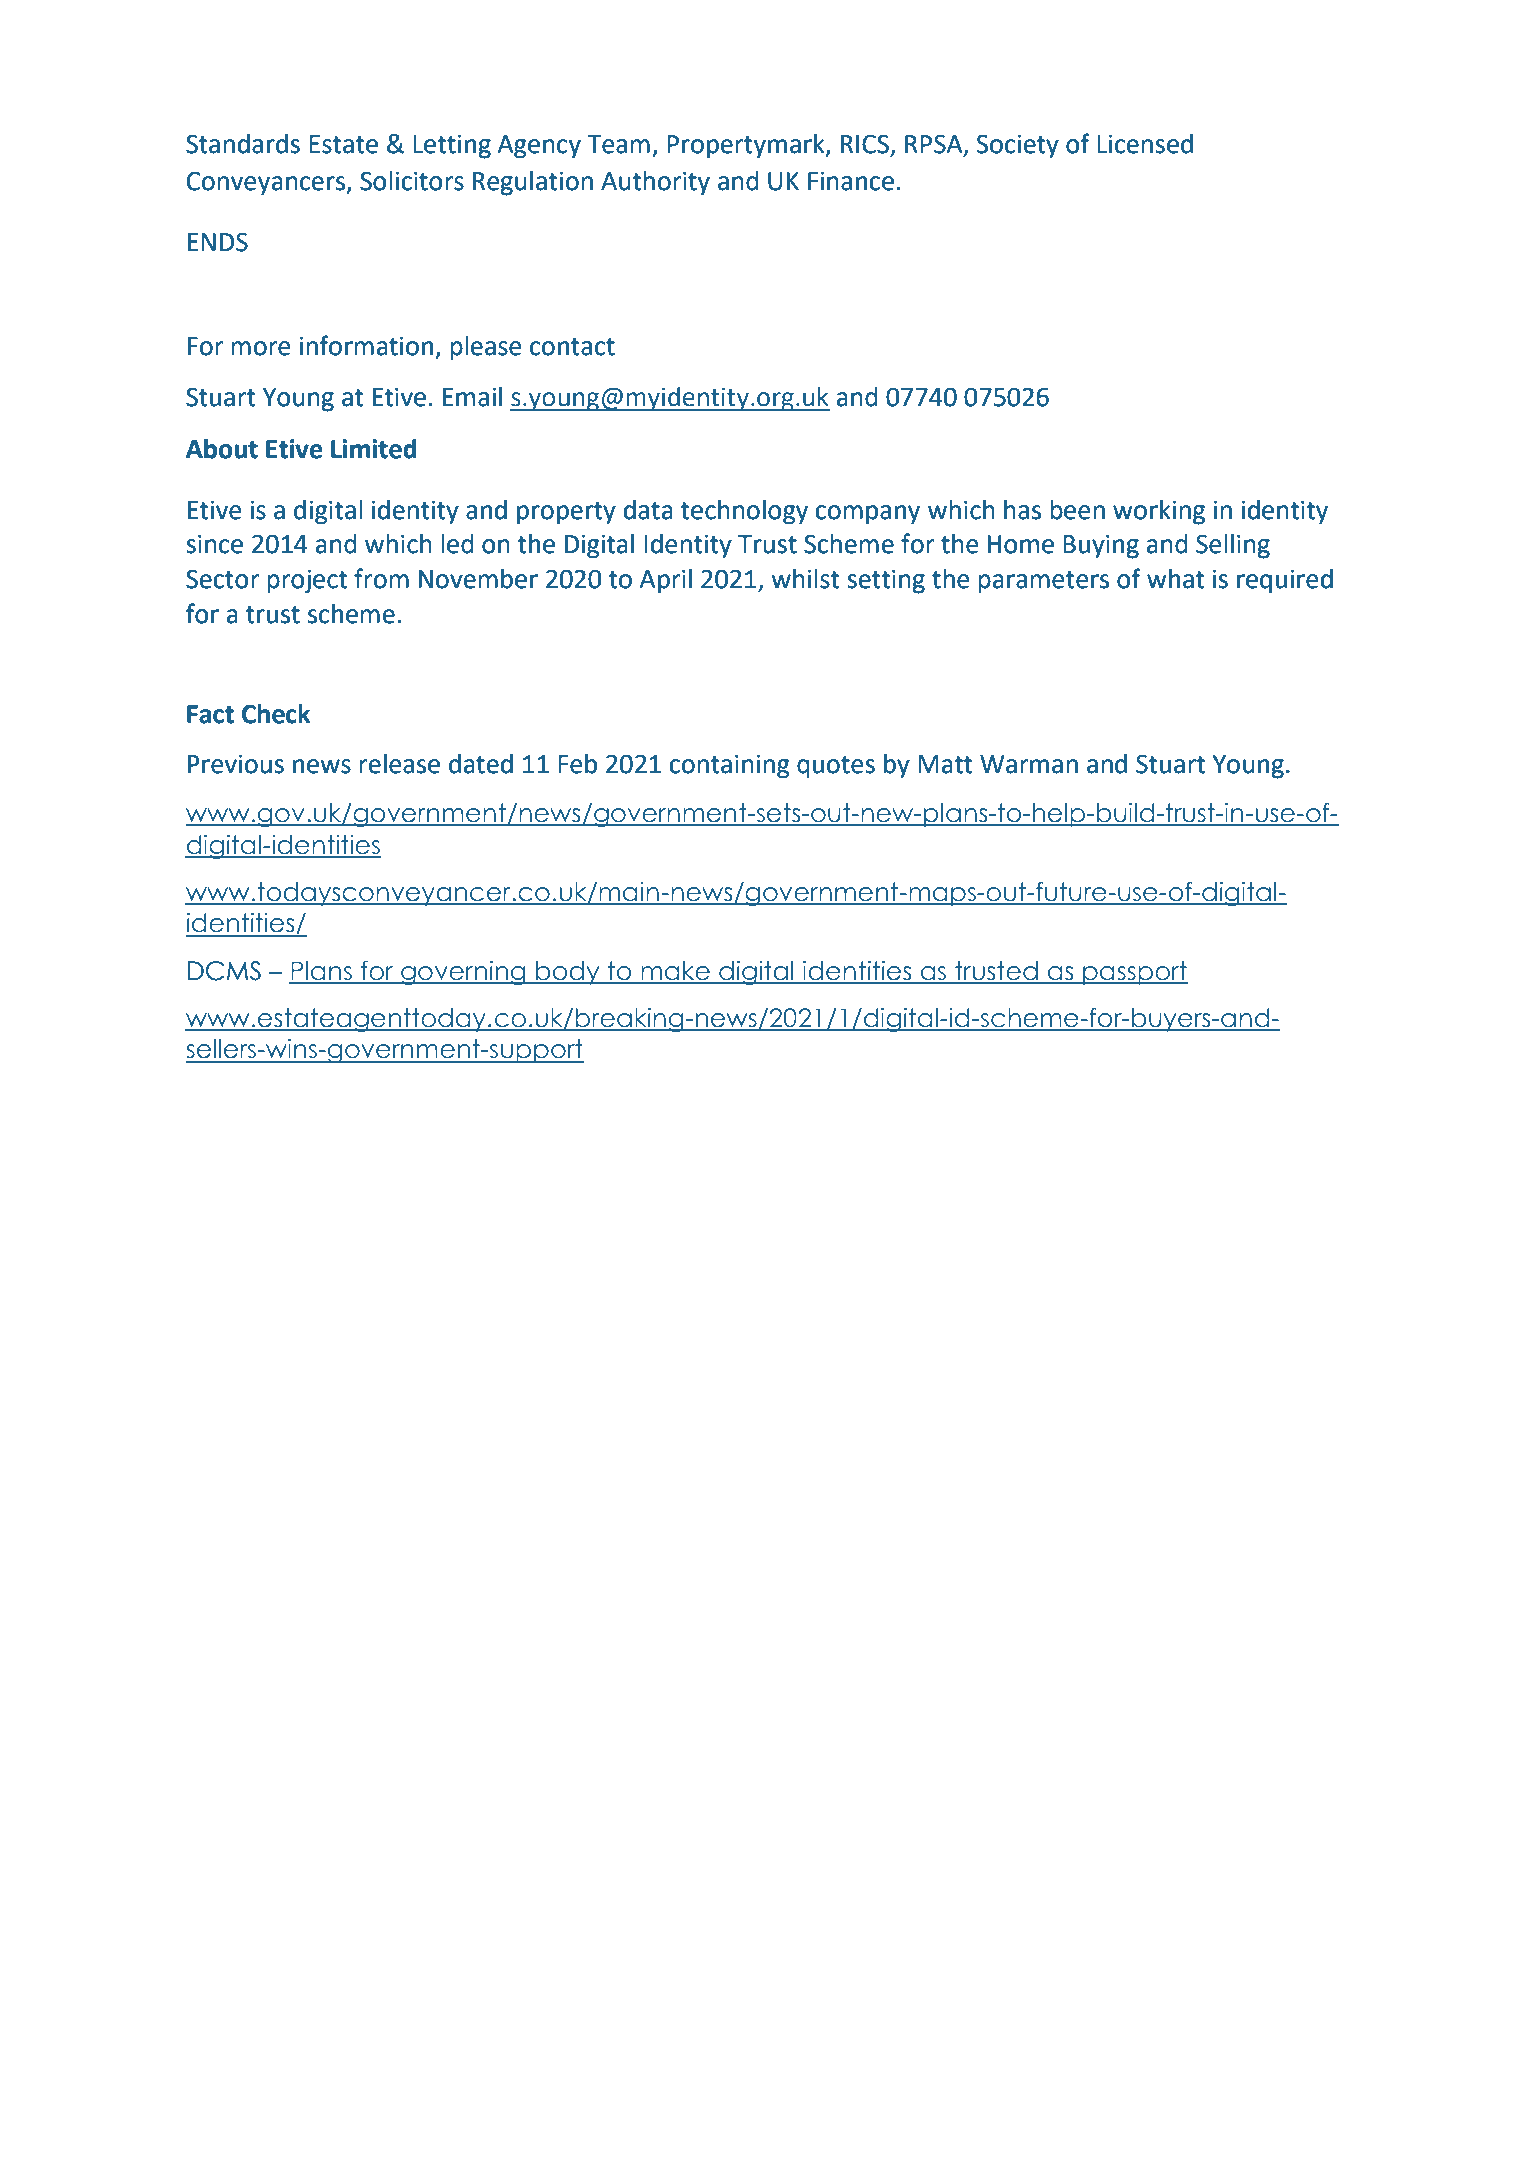 The image size is (1535, 2170). I want to click on Solicitors, so click(412, 181).
